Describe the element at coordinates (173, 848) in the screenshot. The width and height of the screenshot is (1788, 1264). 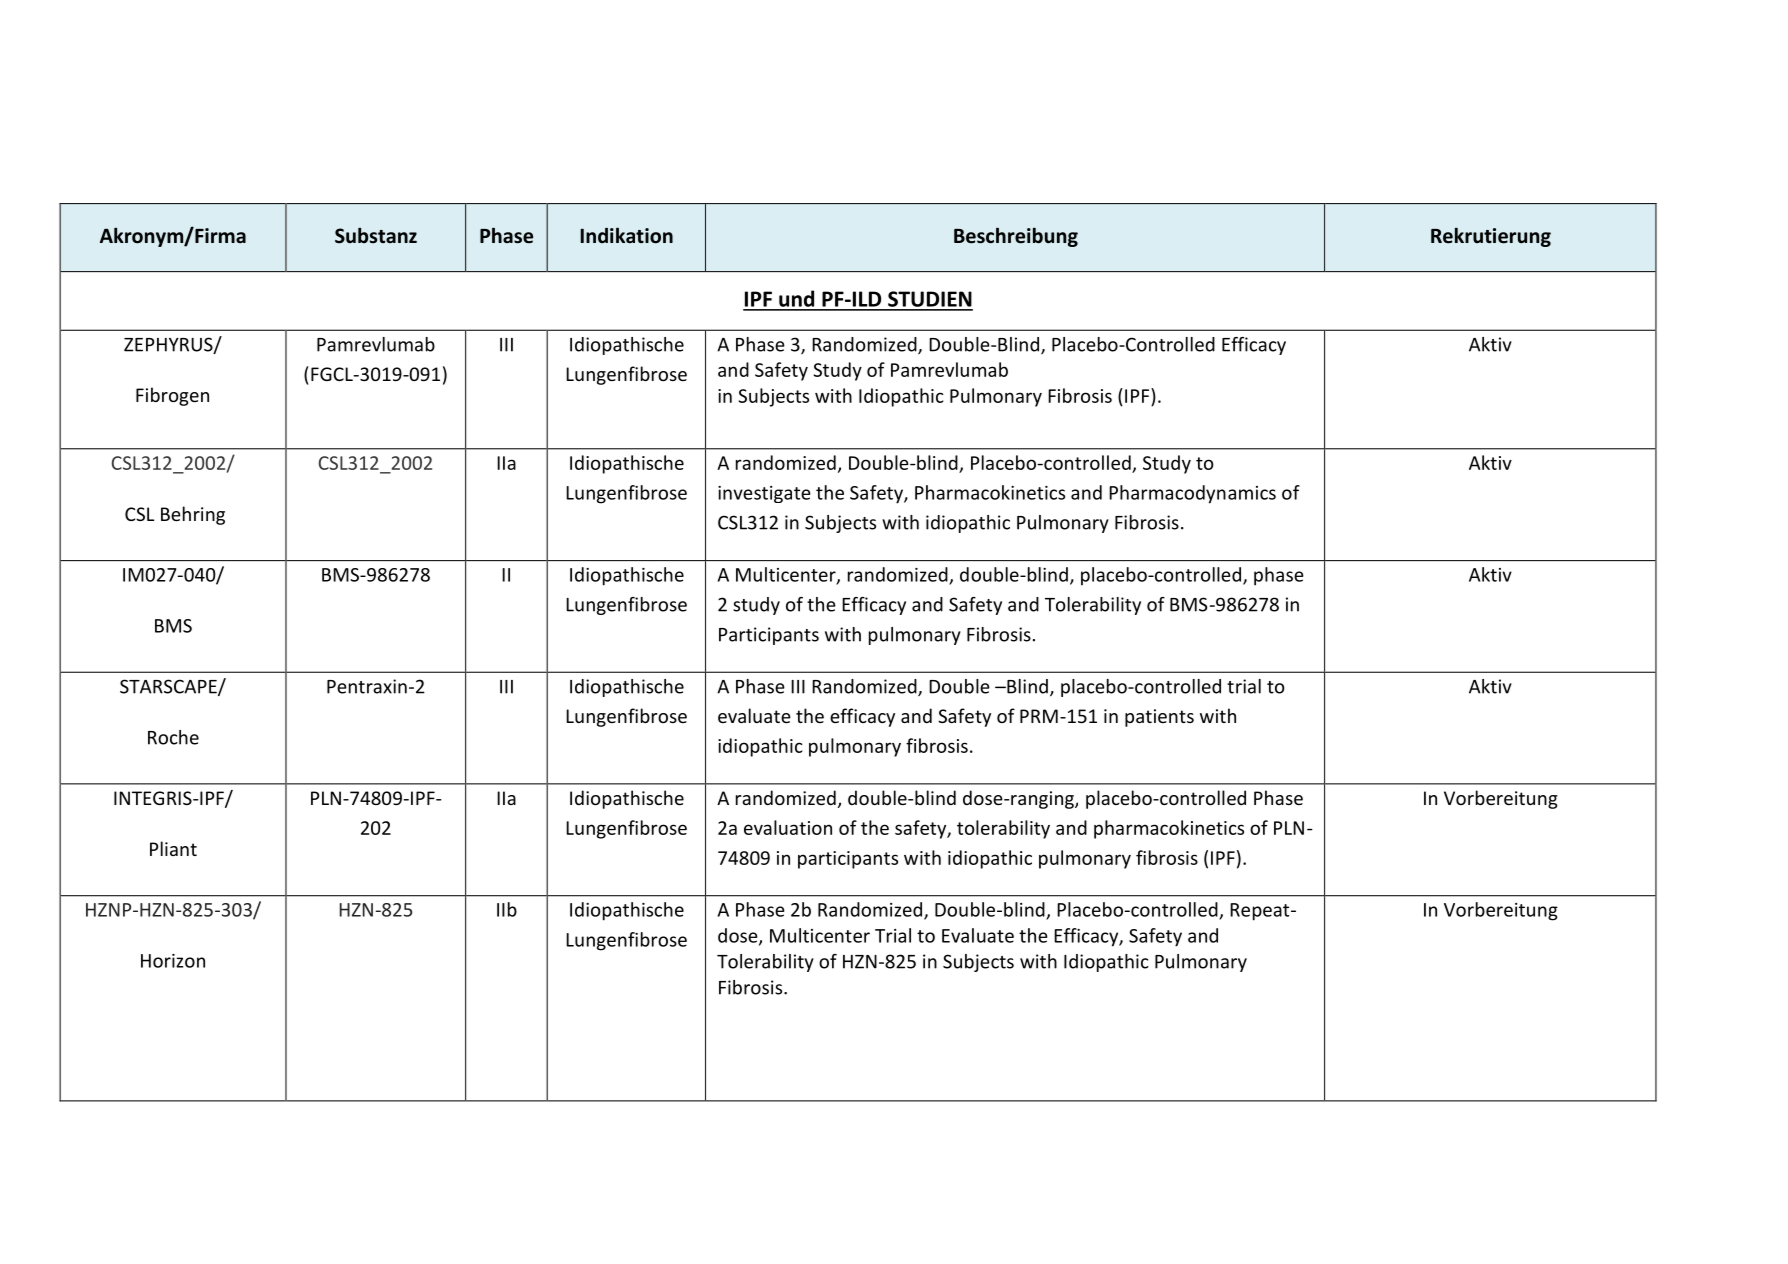
I see `Pliant` at that location.
